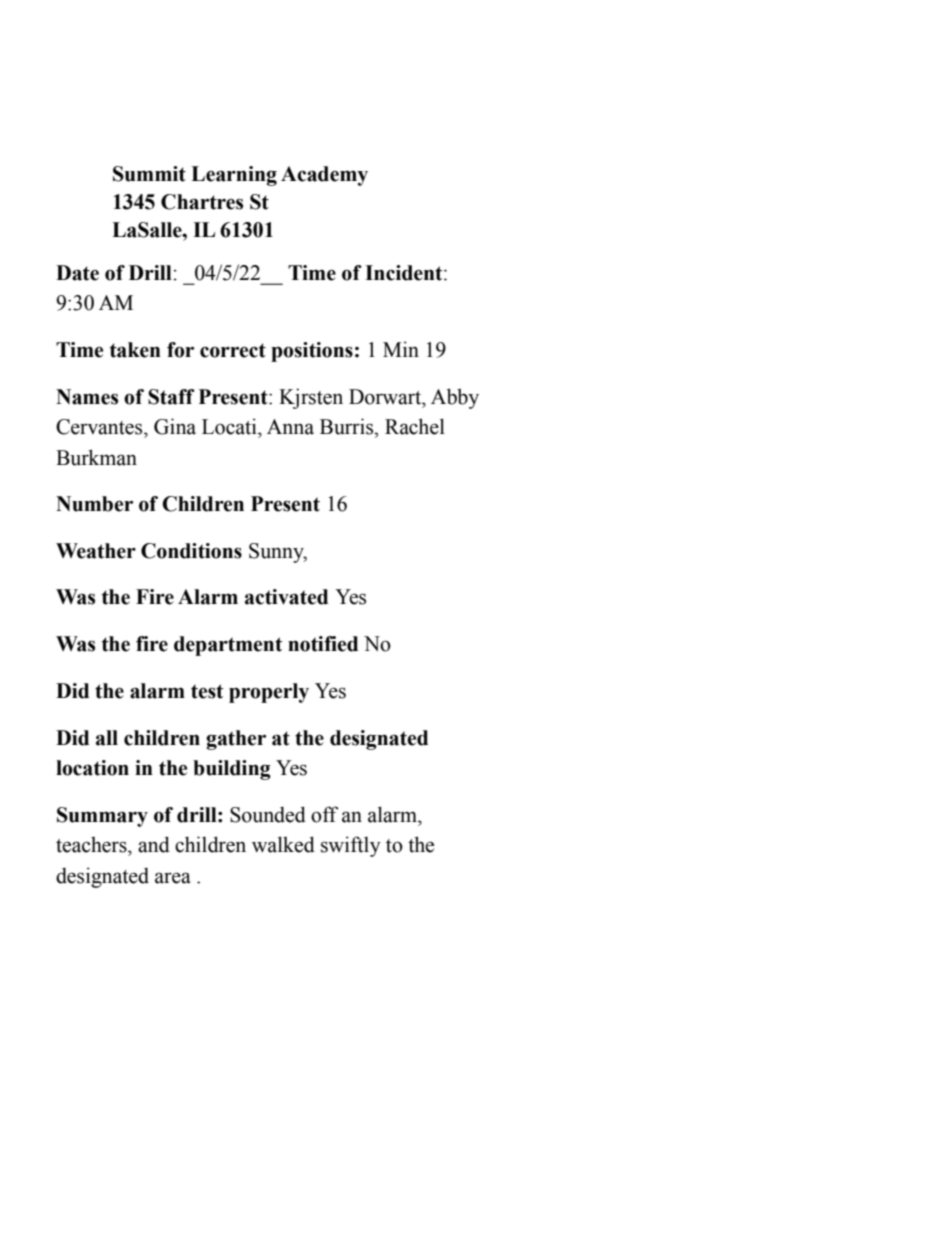 This page has height=1233, width=952. I want to click on Incident, so click(405, 273).
